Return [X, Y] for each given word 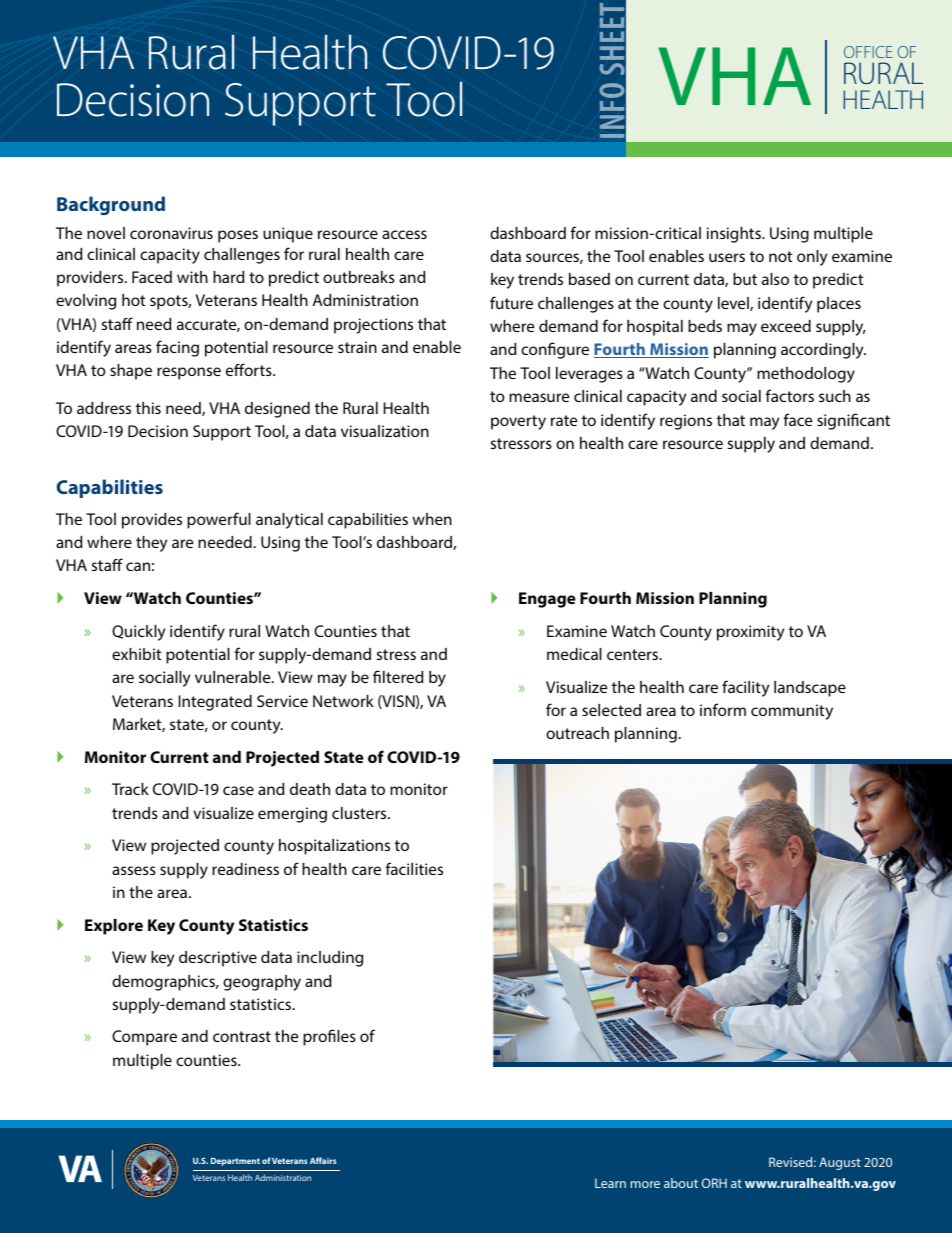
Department [235, 1162]
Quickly [138, 633]
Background [111, 205]
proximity [750, 633]
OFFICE [868, 52]
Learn [610, 1183]
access [404, 234]
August [840, 1163]
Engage [547, 600]
